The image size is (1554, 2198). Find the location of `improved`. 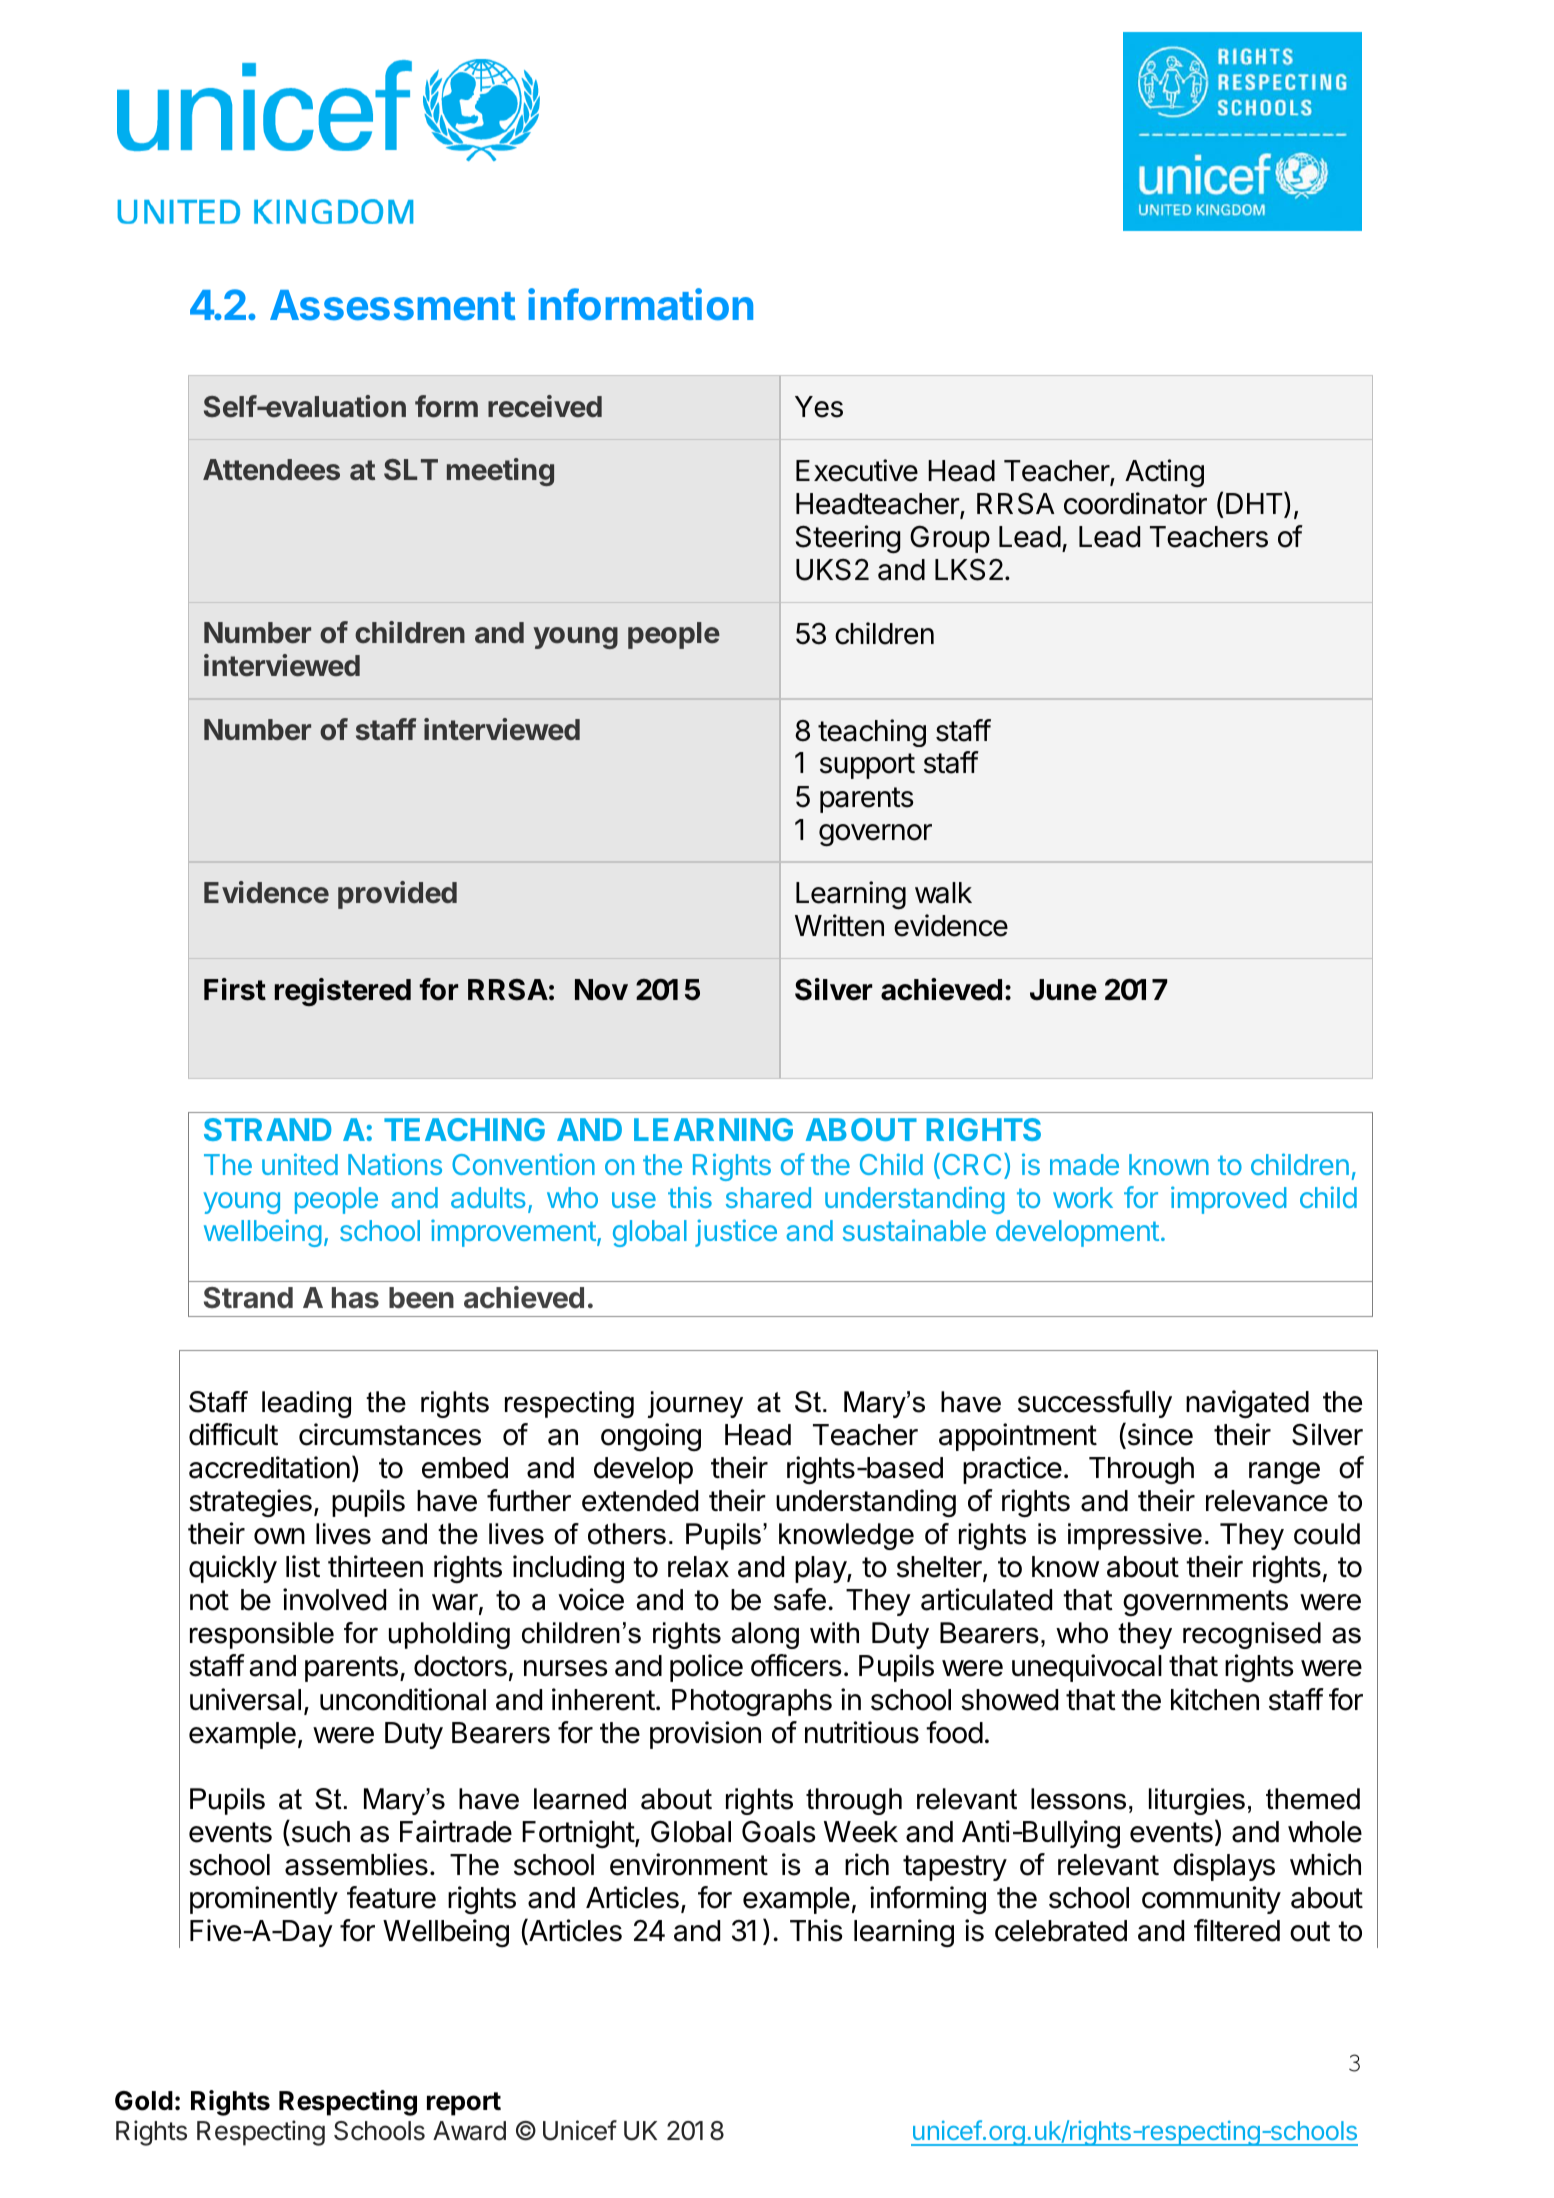

improved is located at coordinates (1229, 1200).
